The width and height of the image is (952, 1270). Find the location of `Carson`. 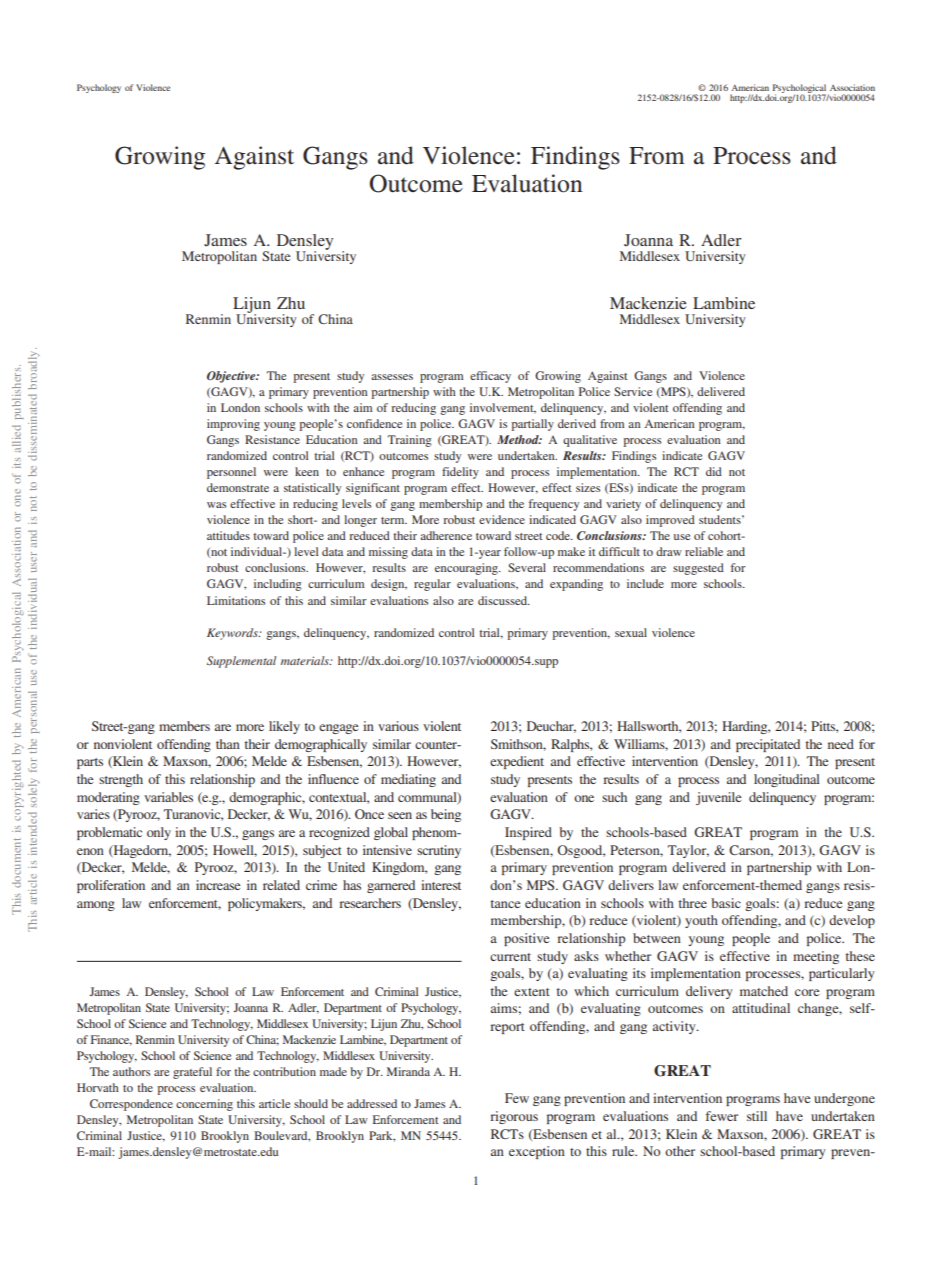

Carson is located at coordinates (751, 851).
